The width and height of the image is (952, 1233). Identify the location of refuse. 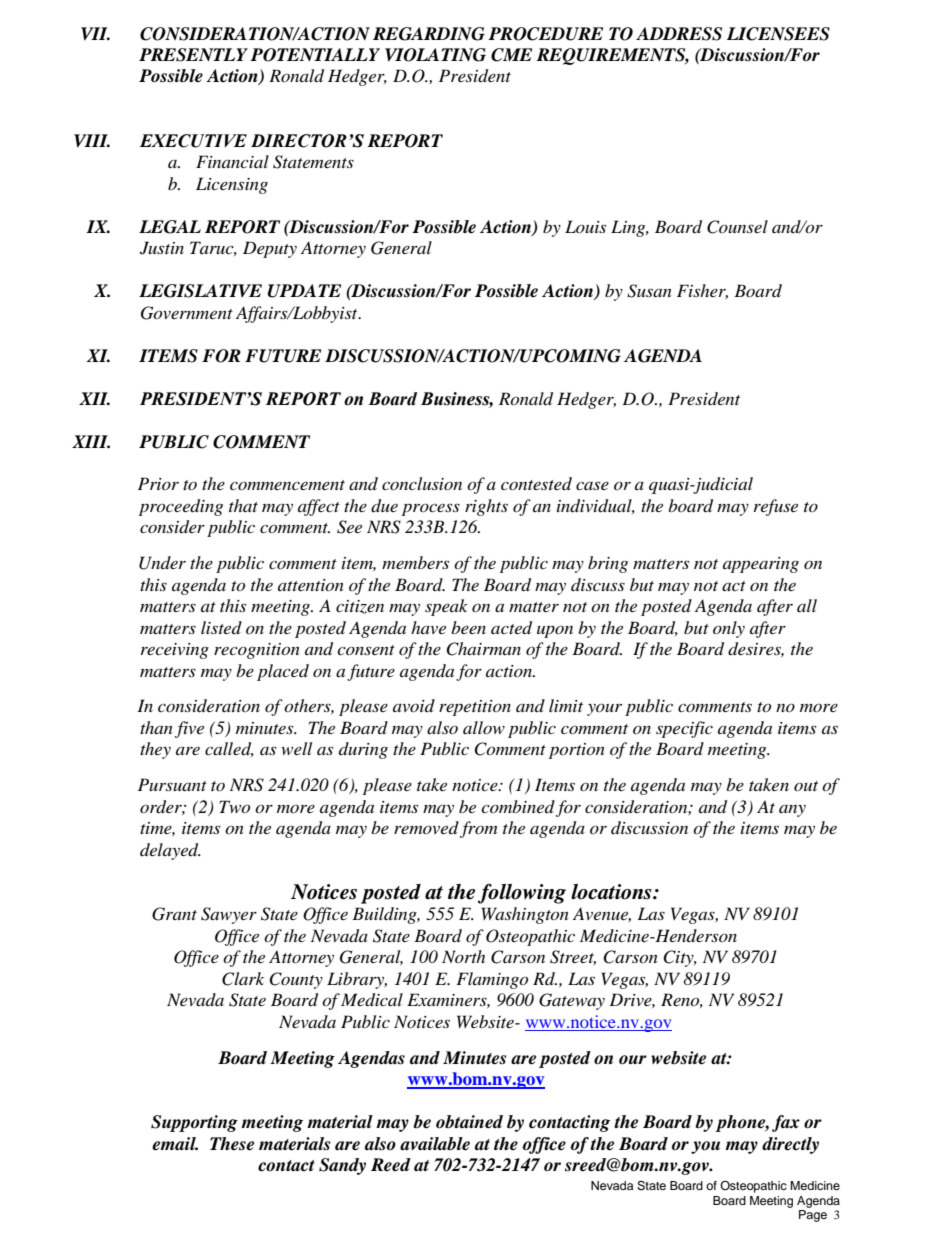
(776, 507).
